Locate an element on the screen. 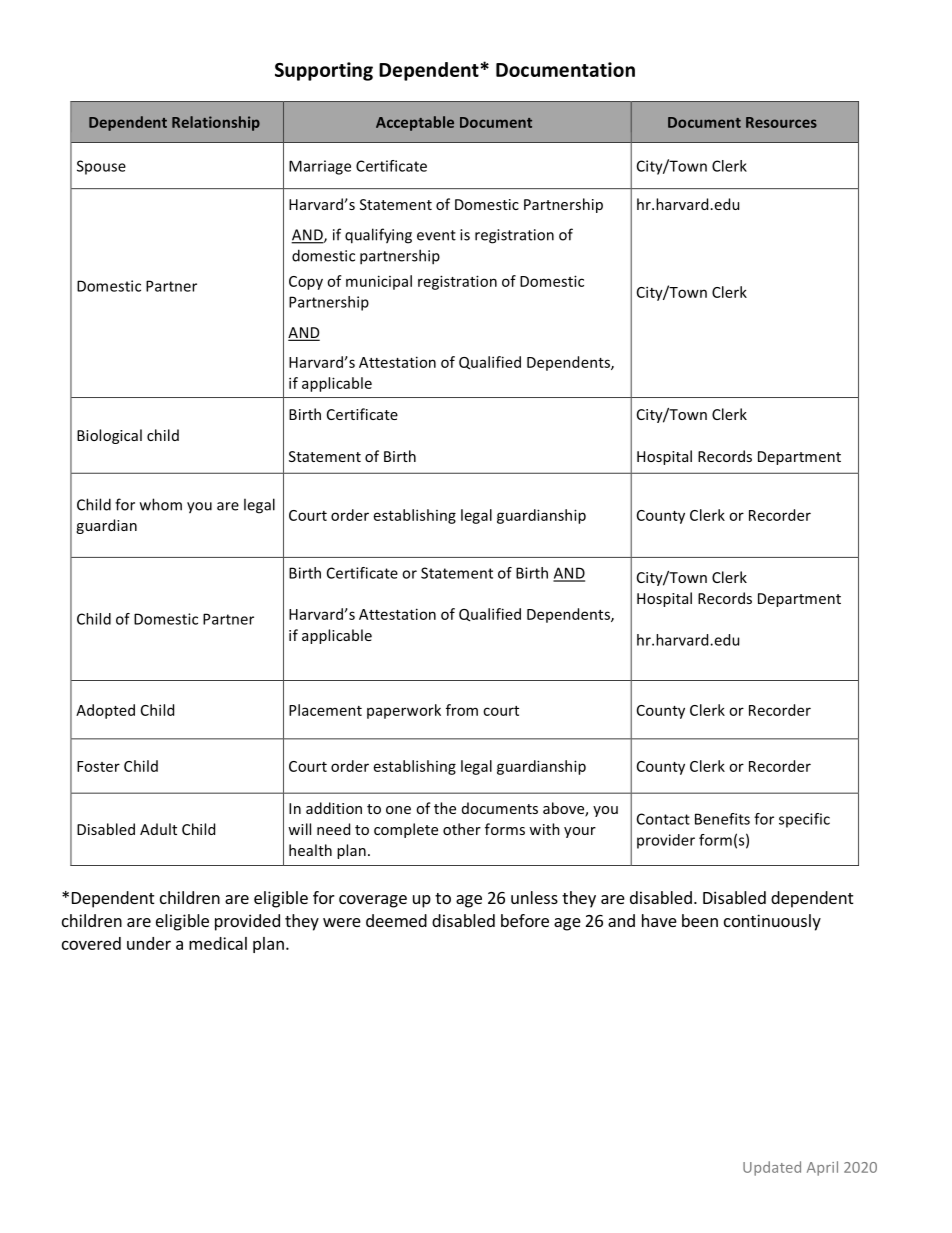 The image size is (952, 1233). Updated is located at coordinates (772, 1168).
